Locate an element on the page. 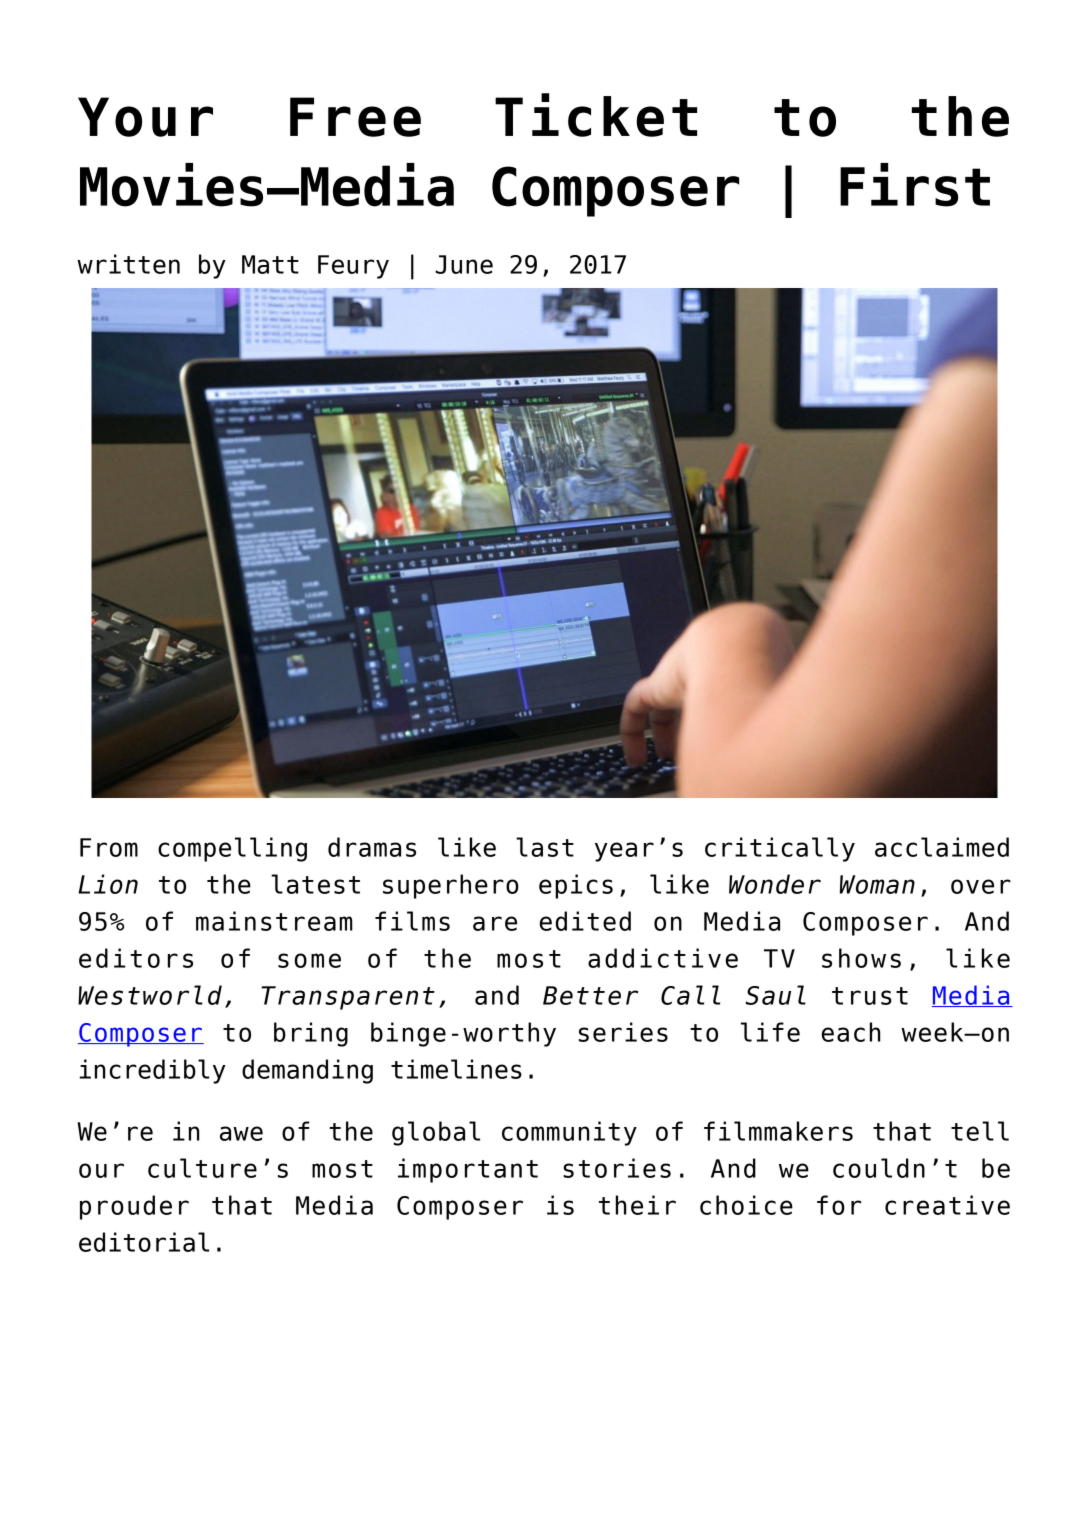 The width and height of the page is (1089, 1540). Matt is located at coordinates (270, 264).
